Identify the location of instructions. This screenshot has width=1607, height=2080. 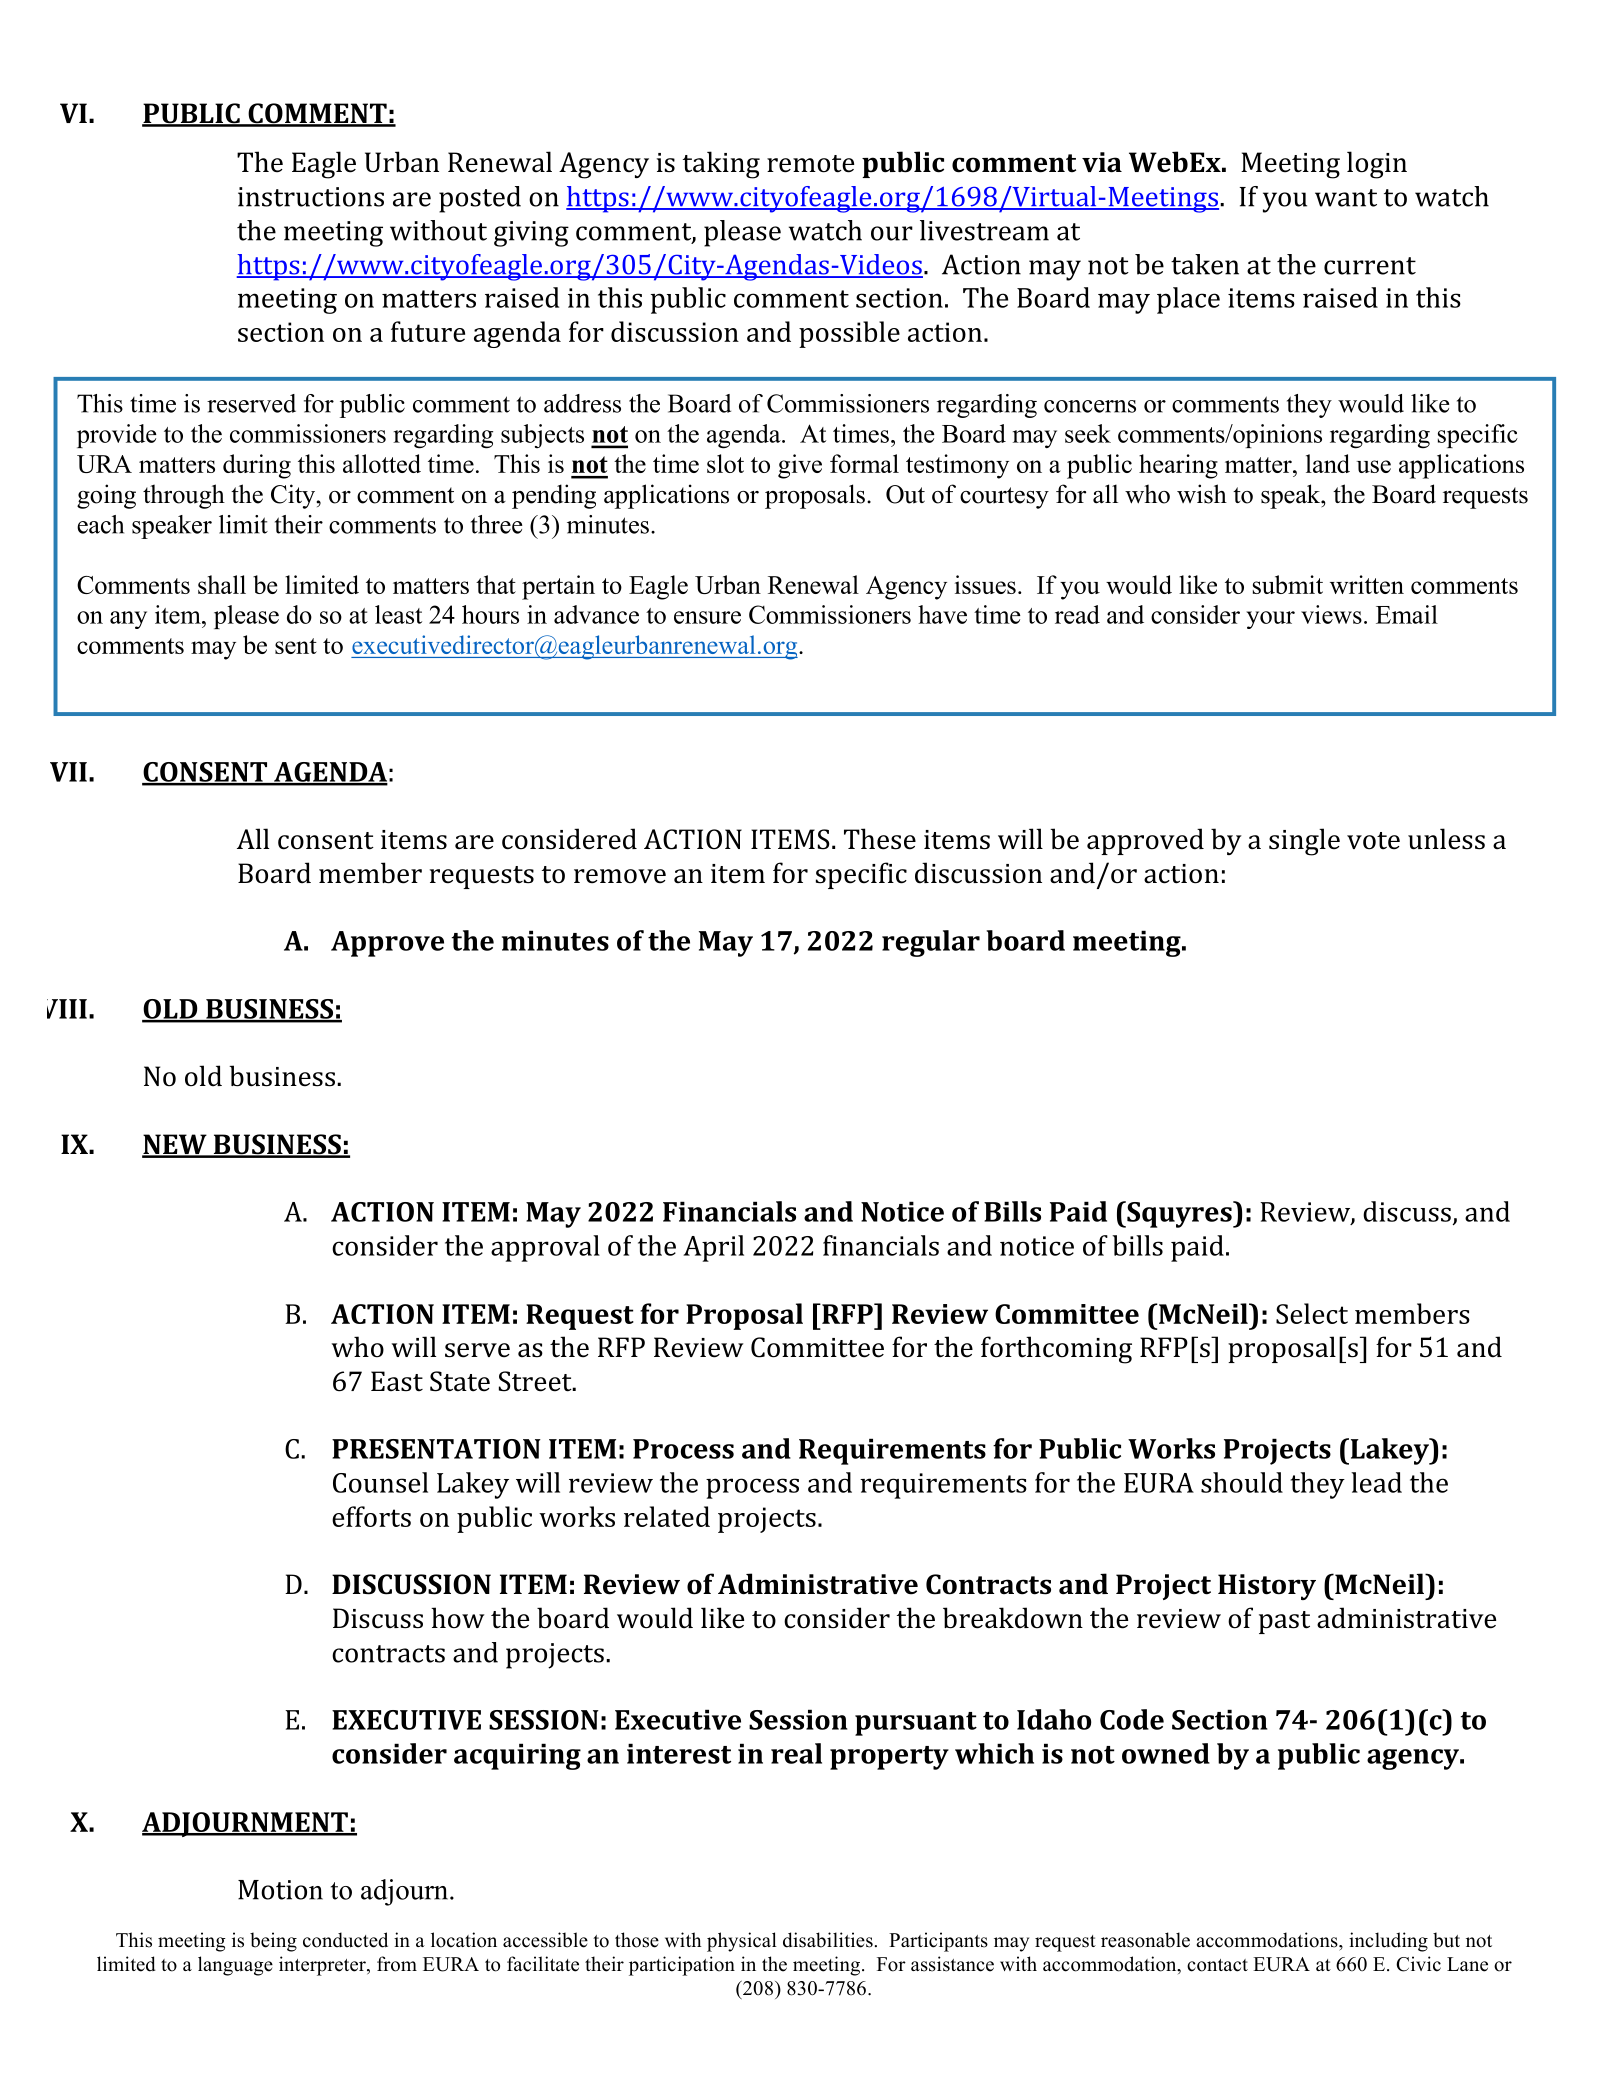
(311, 197).
